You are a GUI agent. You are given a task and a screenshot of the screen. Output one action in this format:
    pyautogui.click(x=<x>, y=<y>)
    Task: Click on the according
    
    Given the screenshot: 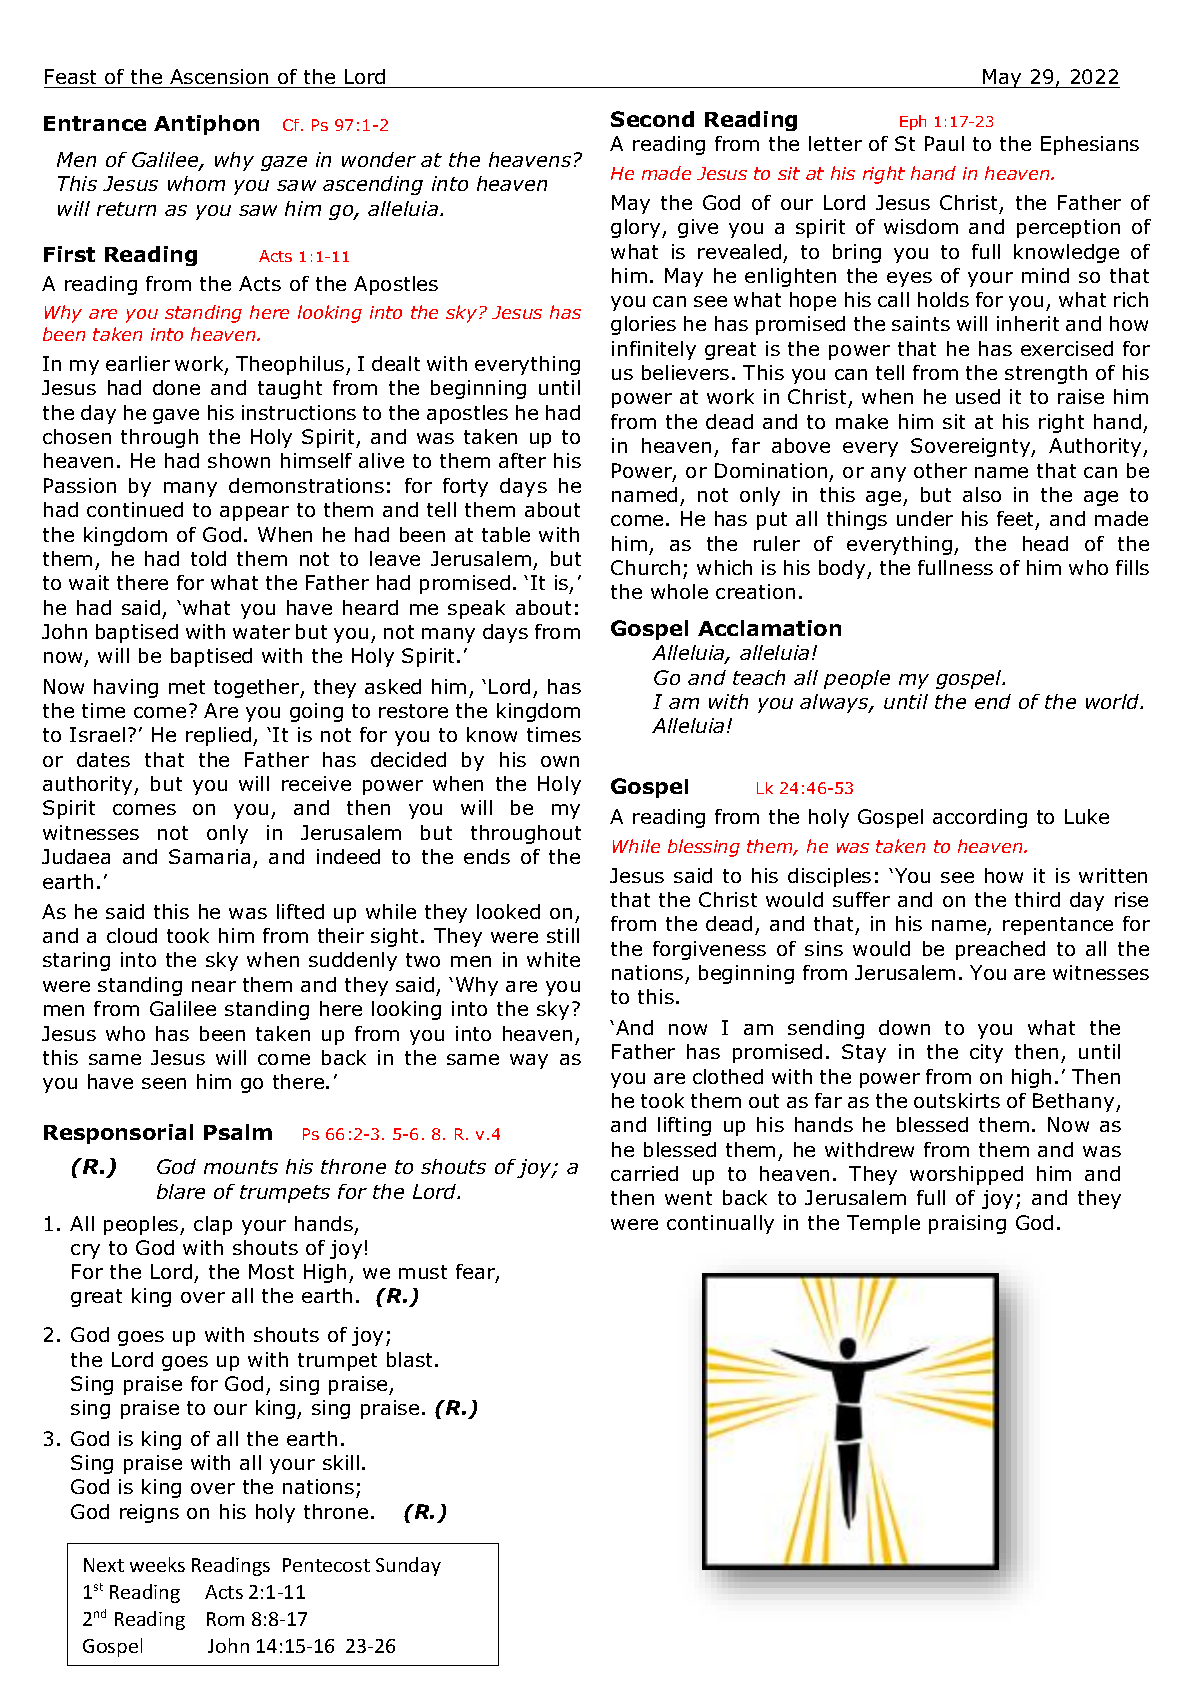 What is the action you would take?
    pyautogui.click(x=980, y=818)
